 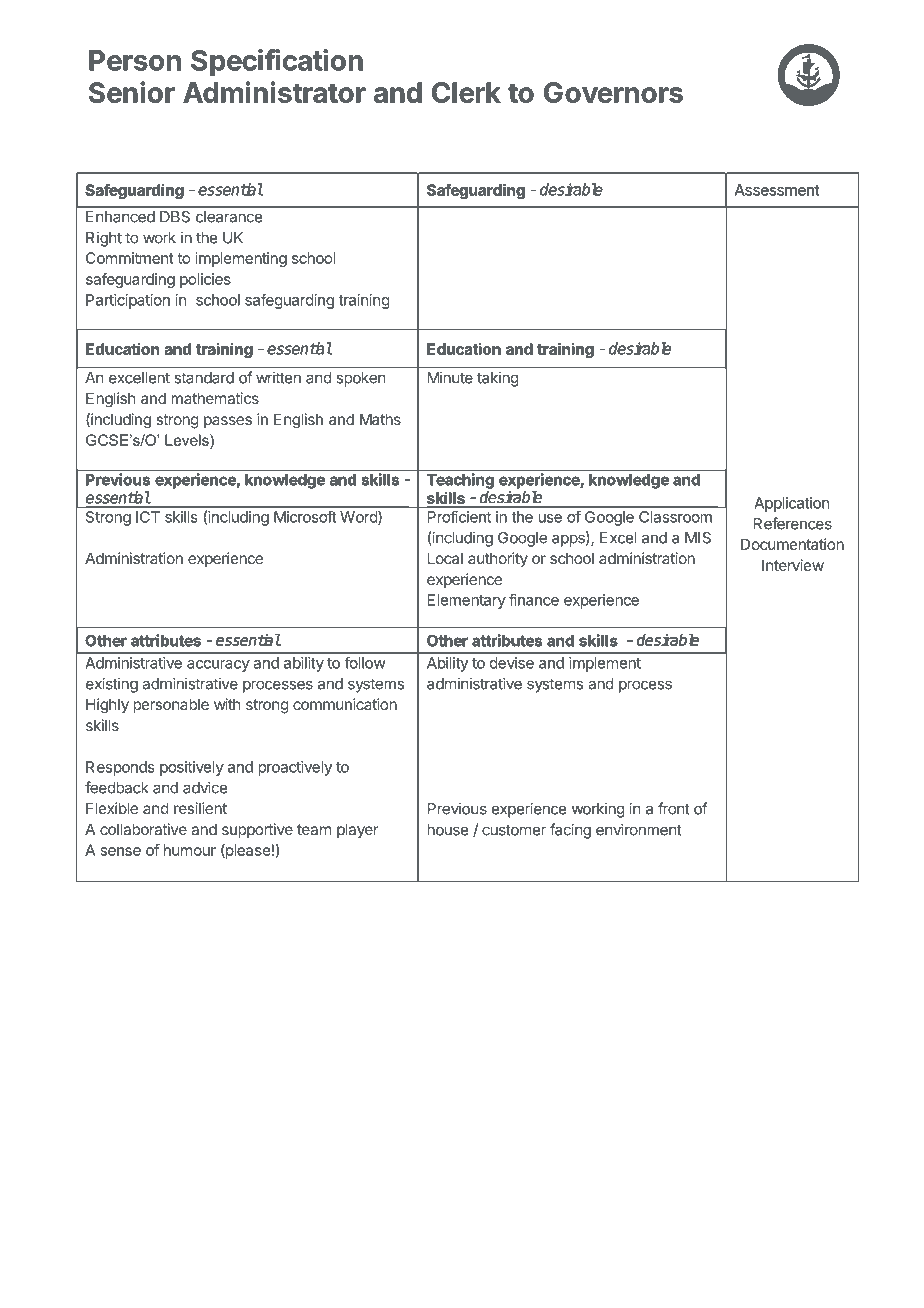 What do you see at coordinates (466, 92) in the screenshot?
I see `Clerk` at bounding box center [466, 92].
